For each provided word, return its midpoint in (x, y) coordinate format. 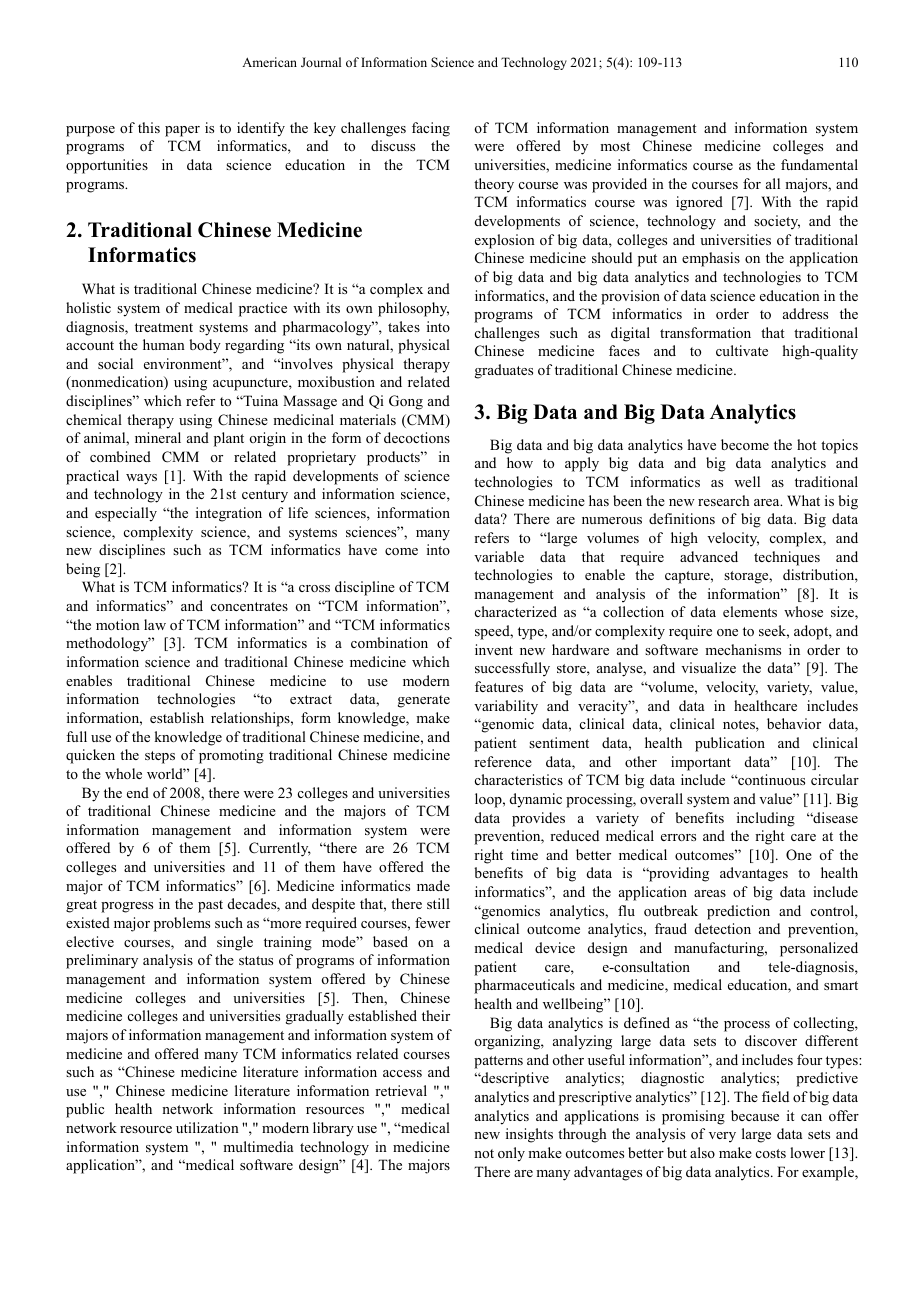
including (766, 819)
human (164, 344)
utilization (207, 1127)
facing (431, 129)
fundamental (819, 164)
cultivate (742, 350)
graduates (504, 371)
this (149, 127)
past (210, 906)
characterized (516, 611)
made (433, 885)
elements (750, 611)
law (155, 624)
